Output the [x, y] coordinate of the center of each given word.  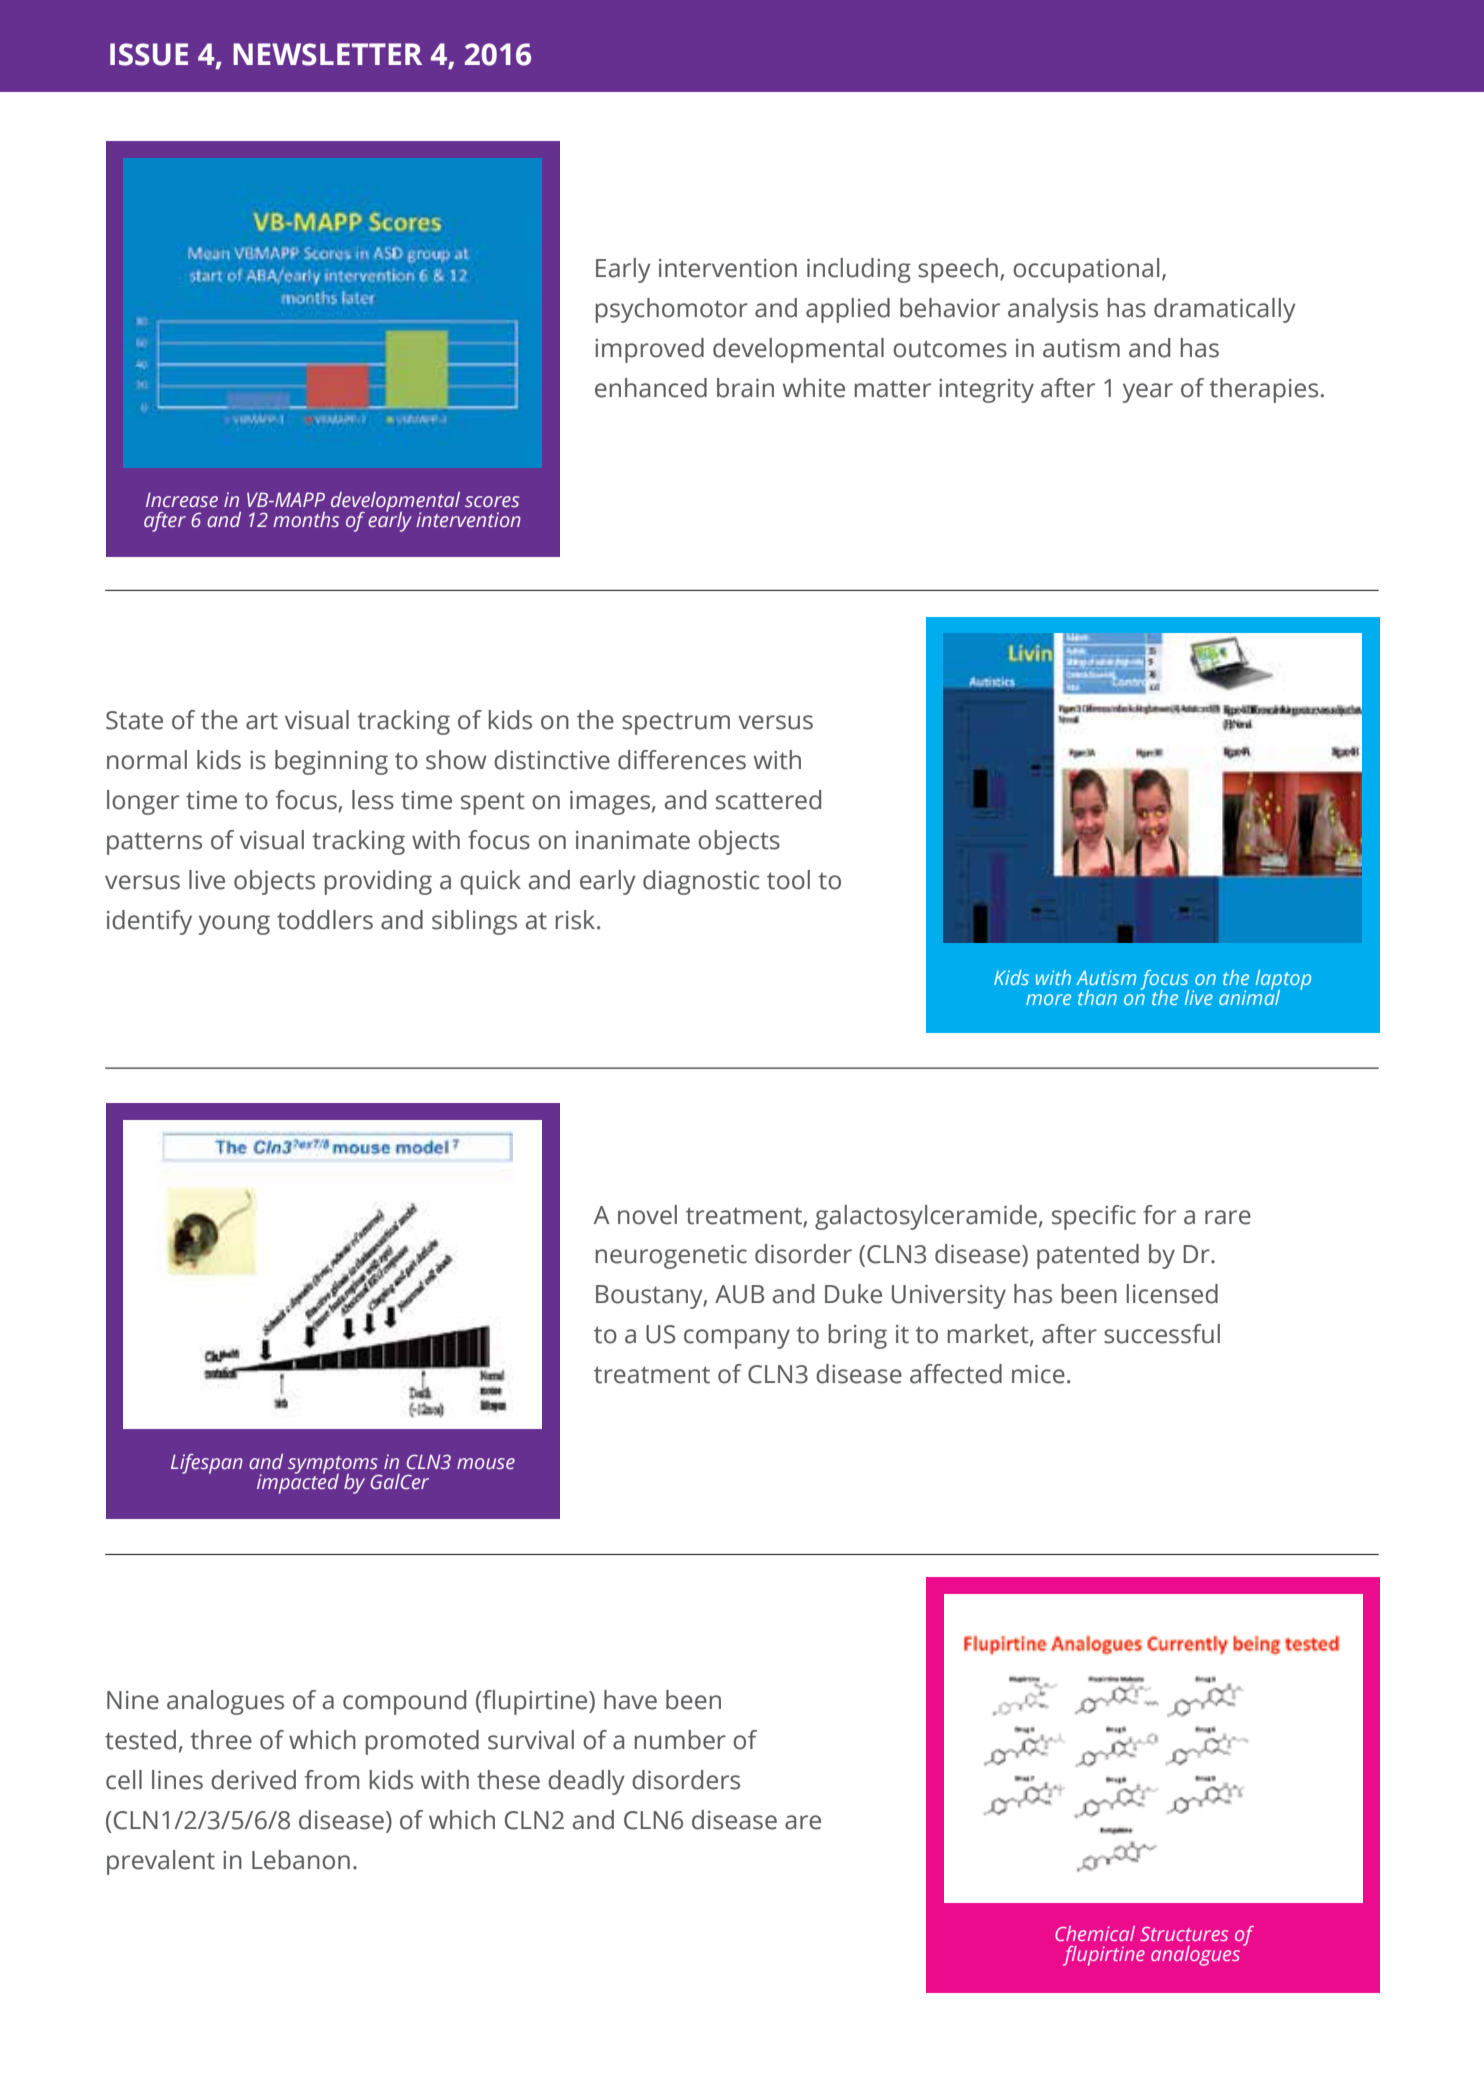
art [262, 721]
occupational [1086, 270]
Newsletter [327, 54]
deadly [586, 1782]
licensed [1172, 1294]
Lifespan [207, 1464]
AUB [739, 1294]
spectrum [676, 724]
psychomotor [672, 310]
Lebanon [301, 1860]
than [1097, 997]
